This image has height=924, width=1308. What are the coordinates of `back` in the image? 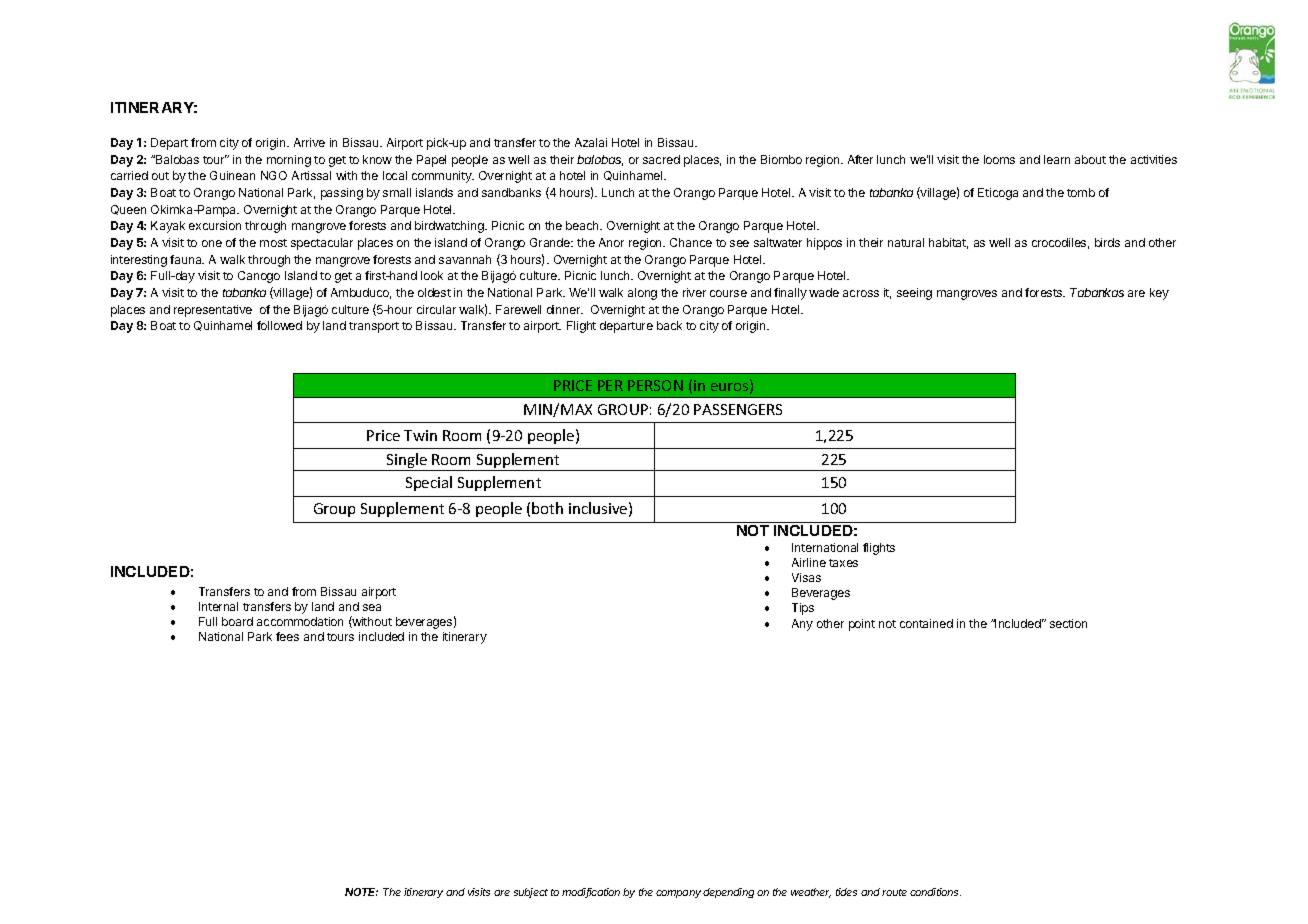 It's located at (669, 325).
